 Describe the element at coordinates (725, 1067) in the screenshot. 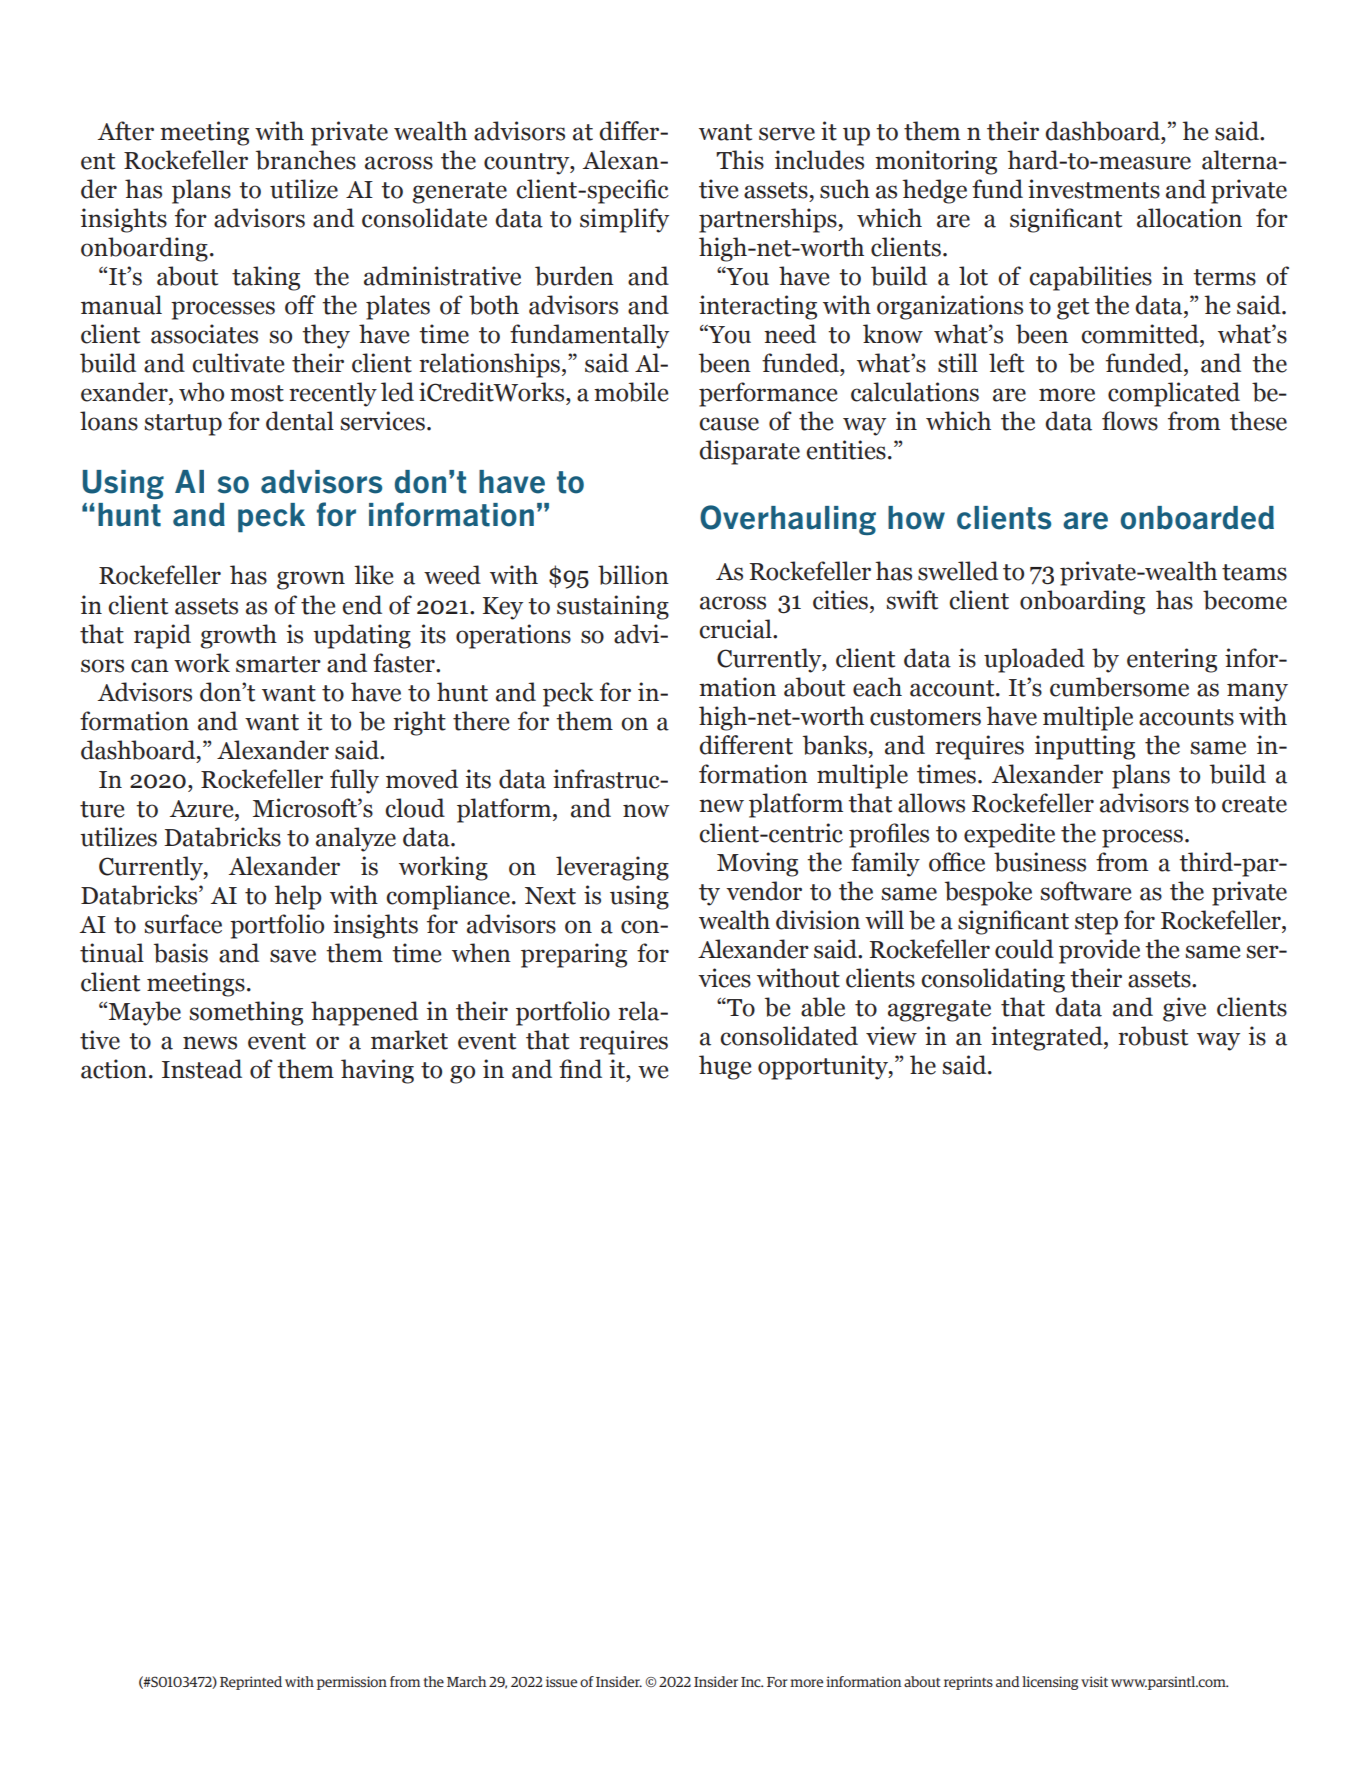

I see `huge` at that location.
